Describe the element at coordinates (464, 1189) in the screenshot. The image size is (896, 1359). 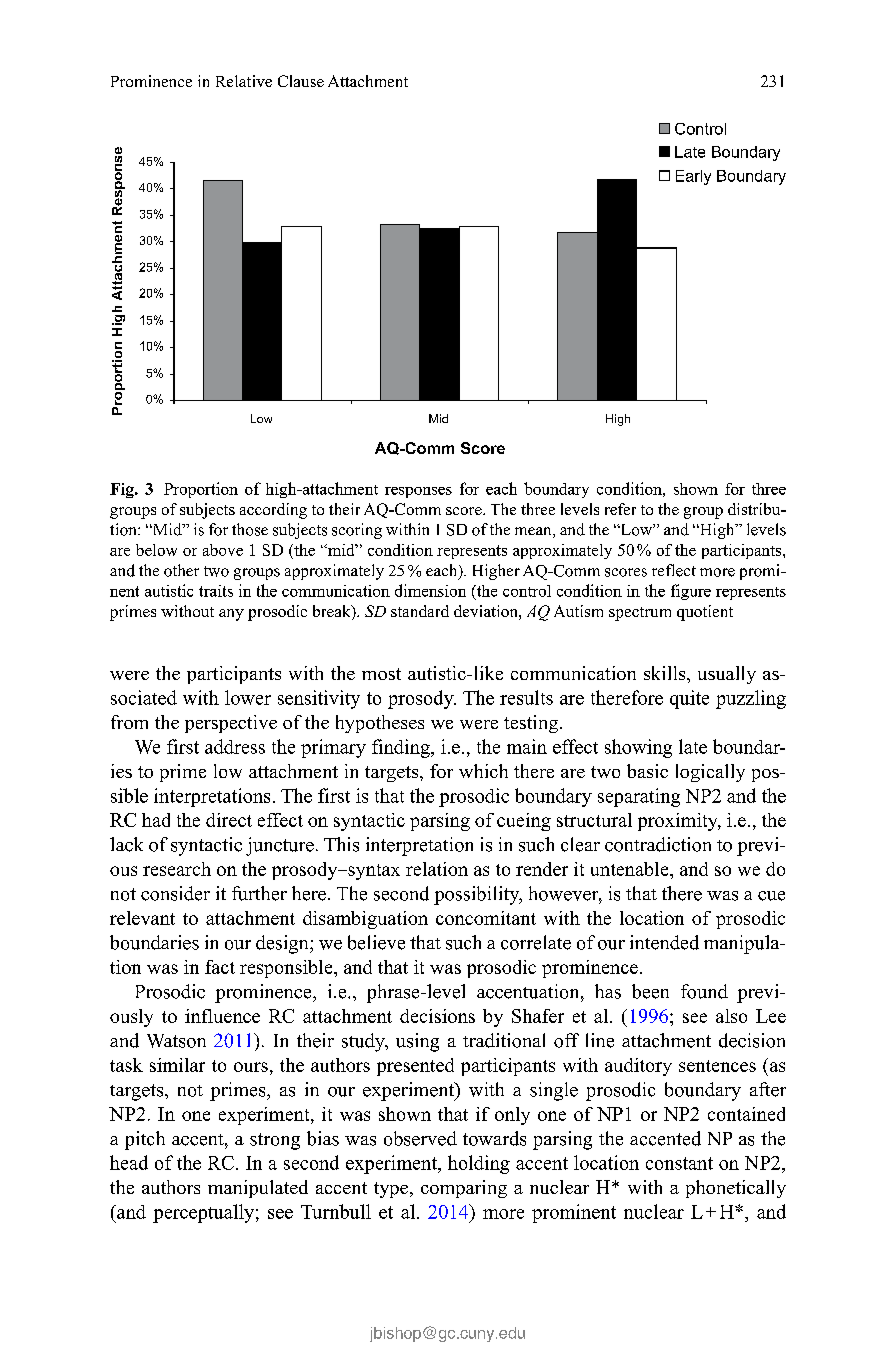
I see `comparing` at that location.
